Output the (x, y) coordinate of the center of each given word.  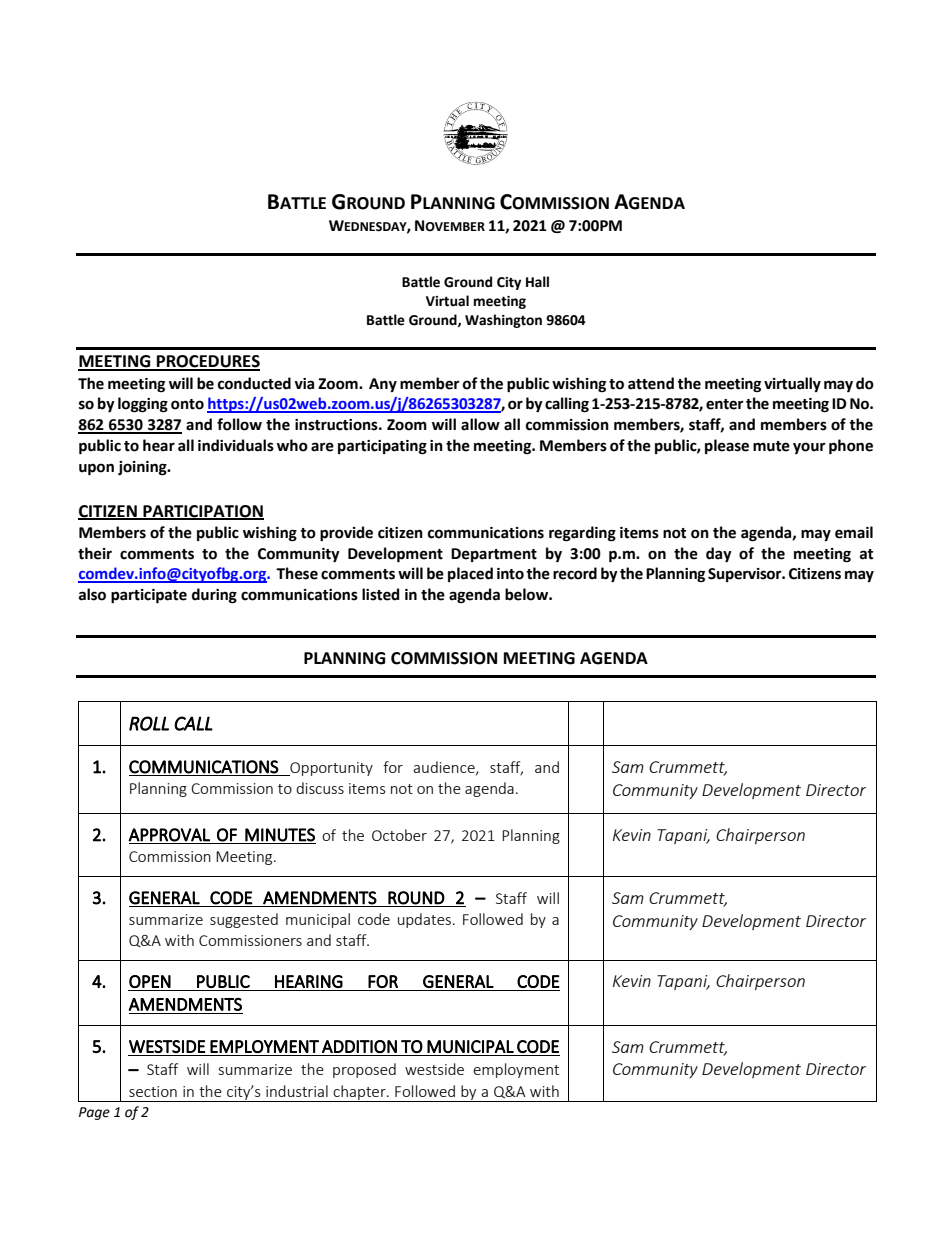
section (153, 1091)
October (399, 835)
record (575, 573)
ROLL (149, 723)
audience (445, 768)
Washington (503, 321)
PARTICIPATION (202, 512)
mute (771, 446)
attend (651, 383)
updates (424, 920)
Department (494, 555)
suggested (244, 920)
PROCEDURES (207, 362)
